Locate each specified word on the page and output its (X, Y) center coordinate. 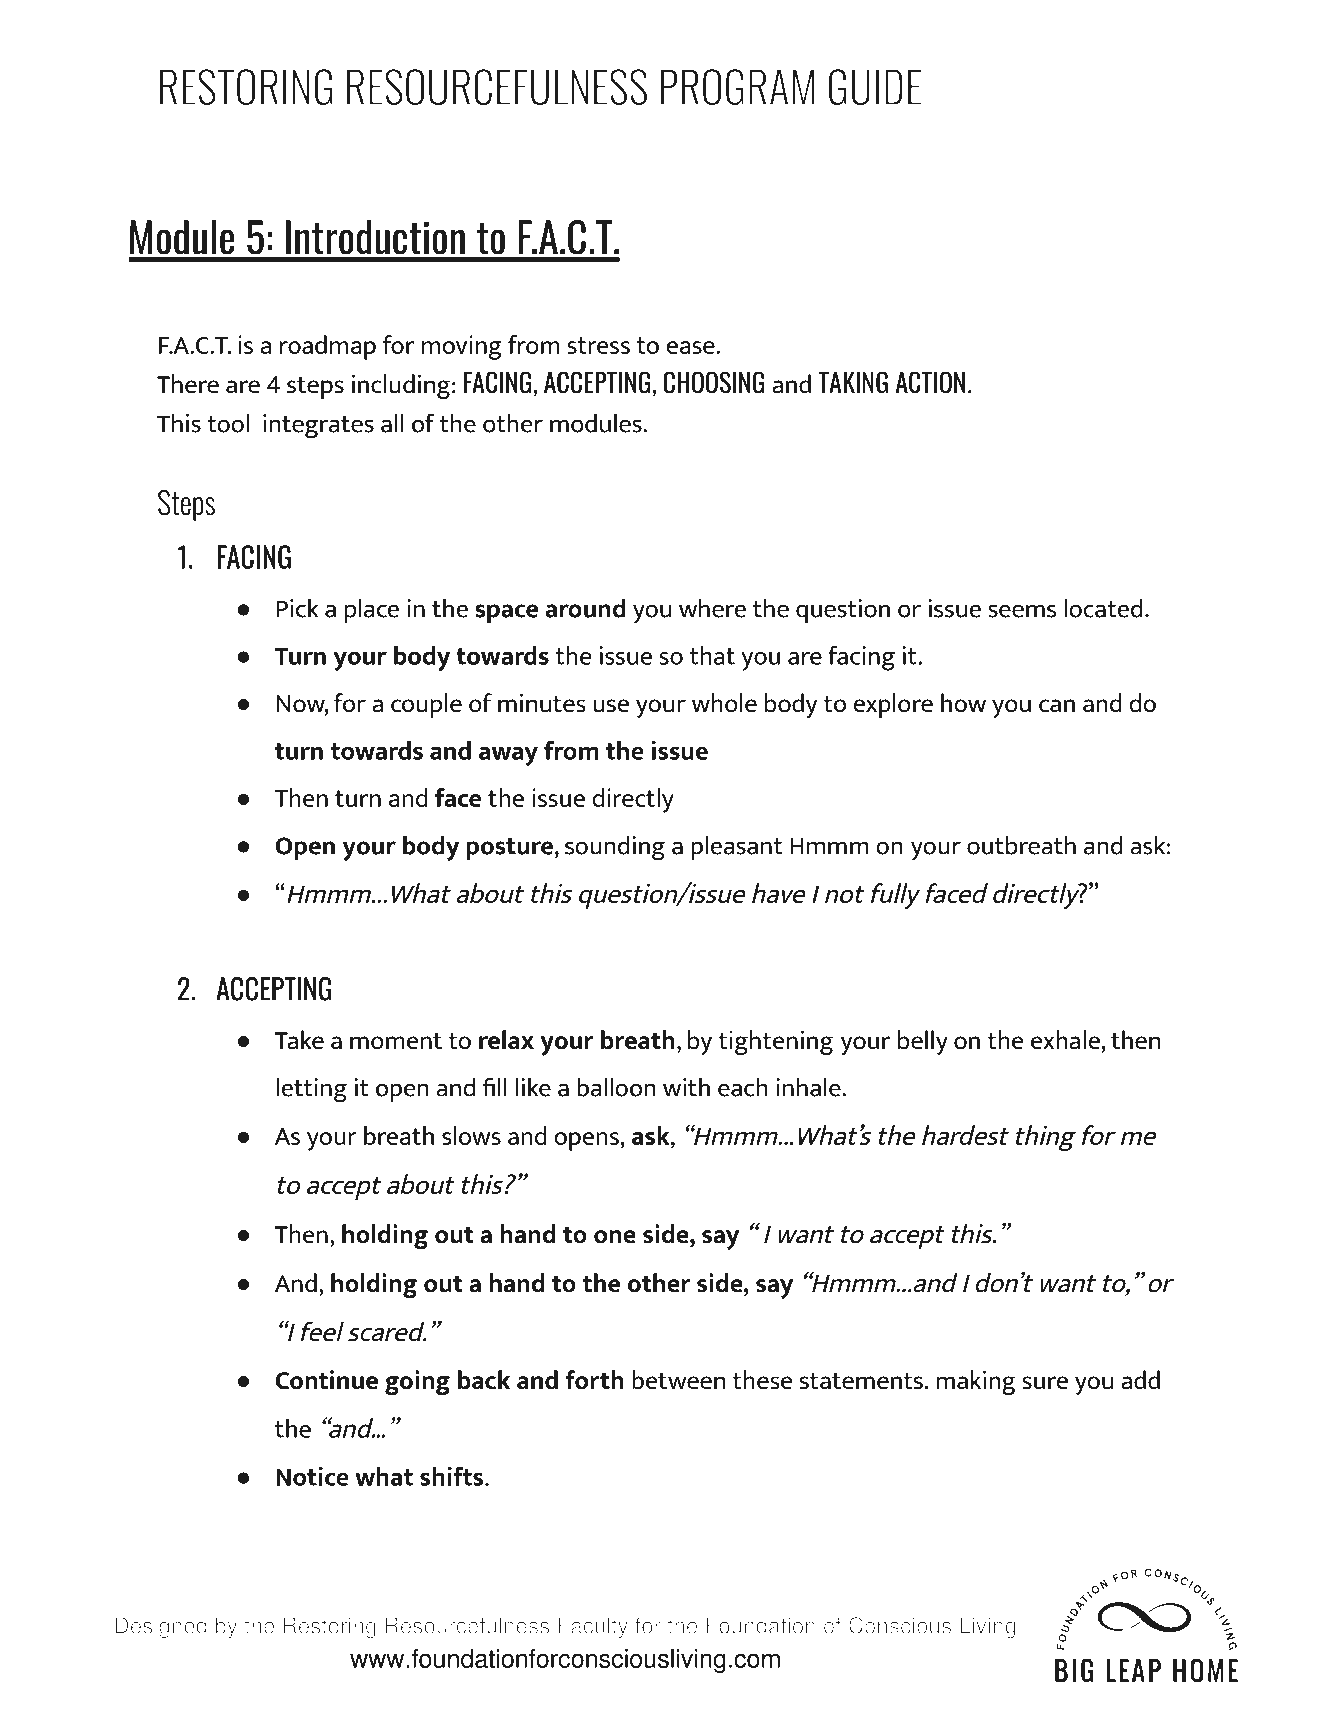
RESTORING (246, 87)
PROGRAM (737, 87)
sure (1045, 1383)
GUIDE (875, 87)
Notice (312, 1476)
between (678, 1380)
